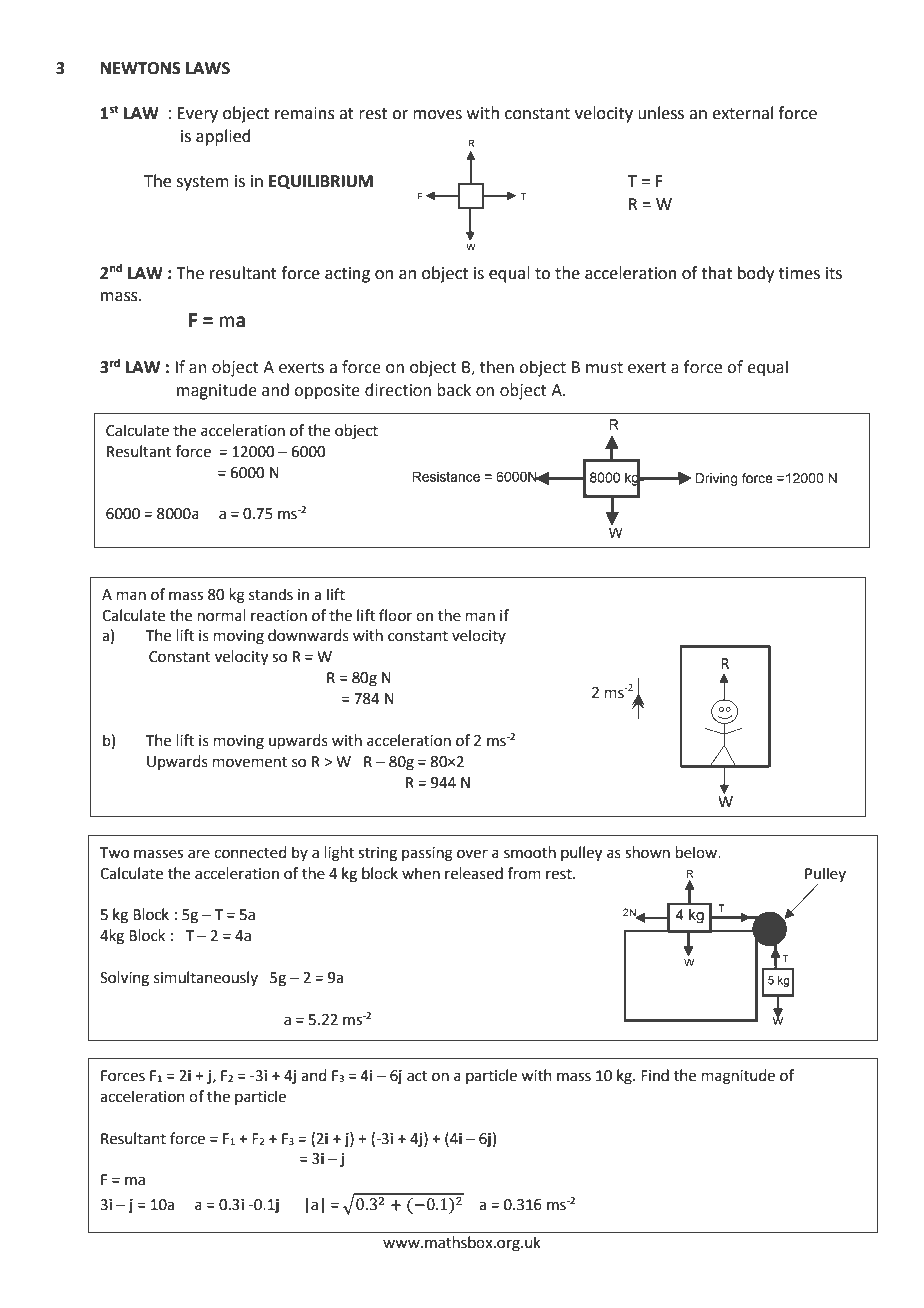 Image resolution: width=924 pixels, height=1308 pixels. Describe the element at coordinates (395, 615) in the document. I see `floor` at that location.
